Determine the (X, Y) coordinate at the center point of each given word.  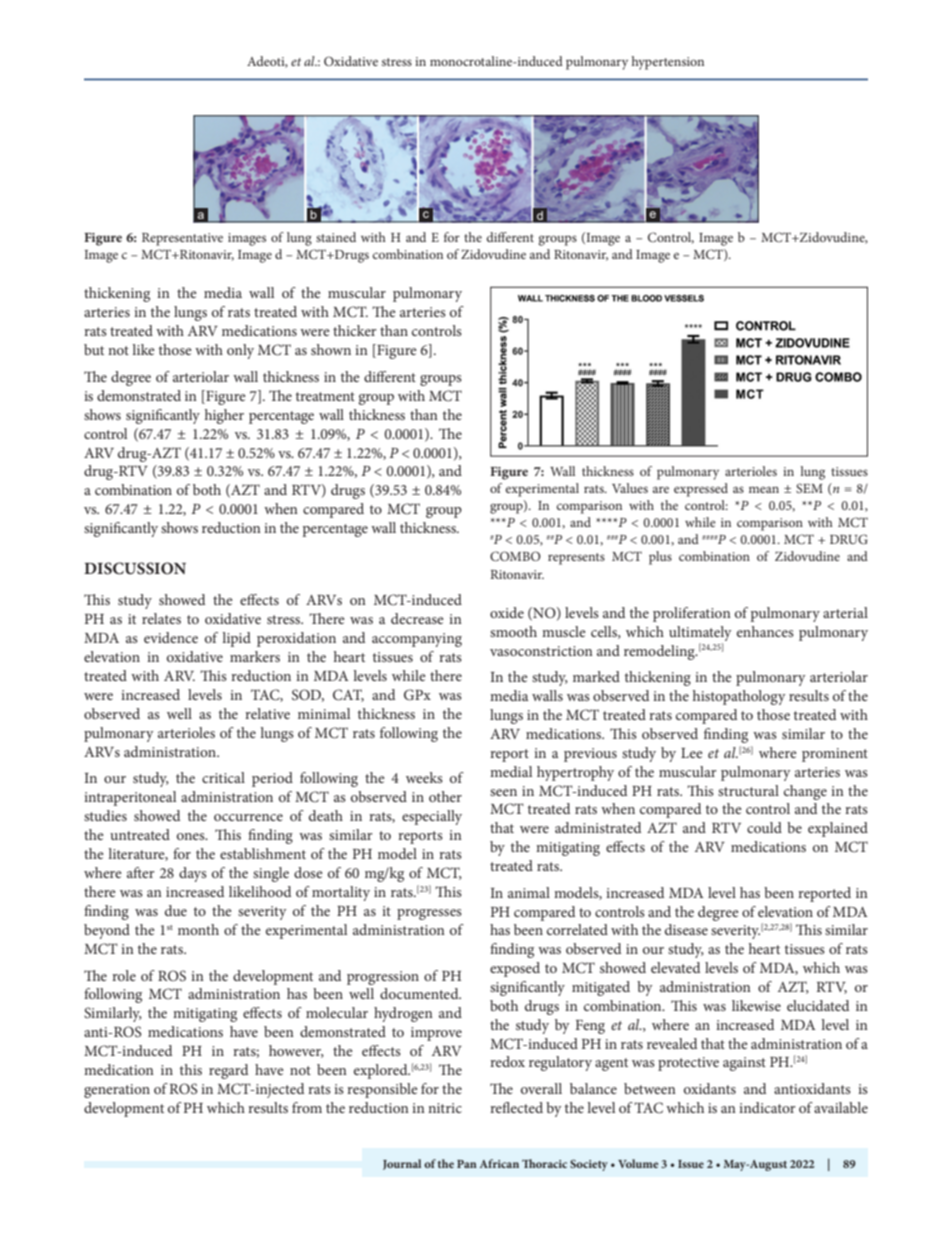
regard (228, 1071)
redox (507, 1061)
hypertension (668, 63)
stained (336, 237)
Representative (182, 239)
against (744, 1064)
